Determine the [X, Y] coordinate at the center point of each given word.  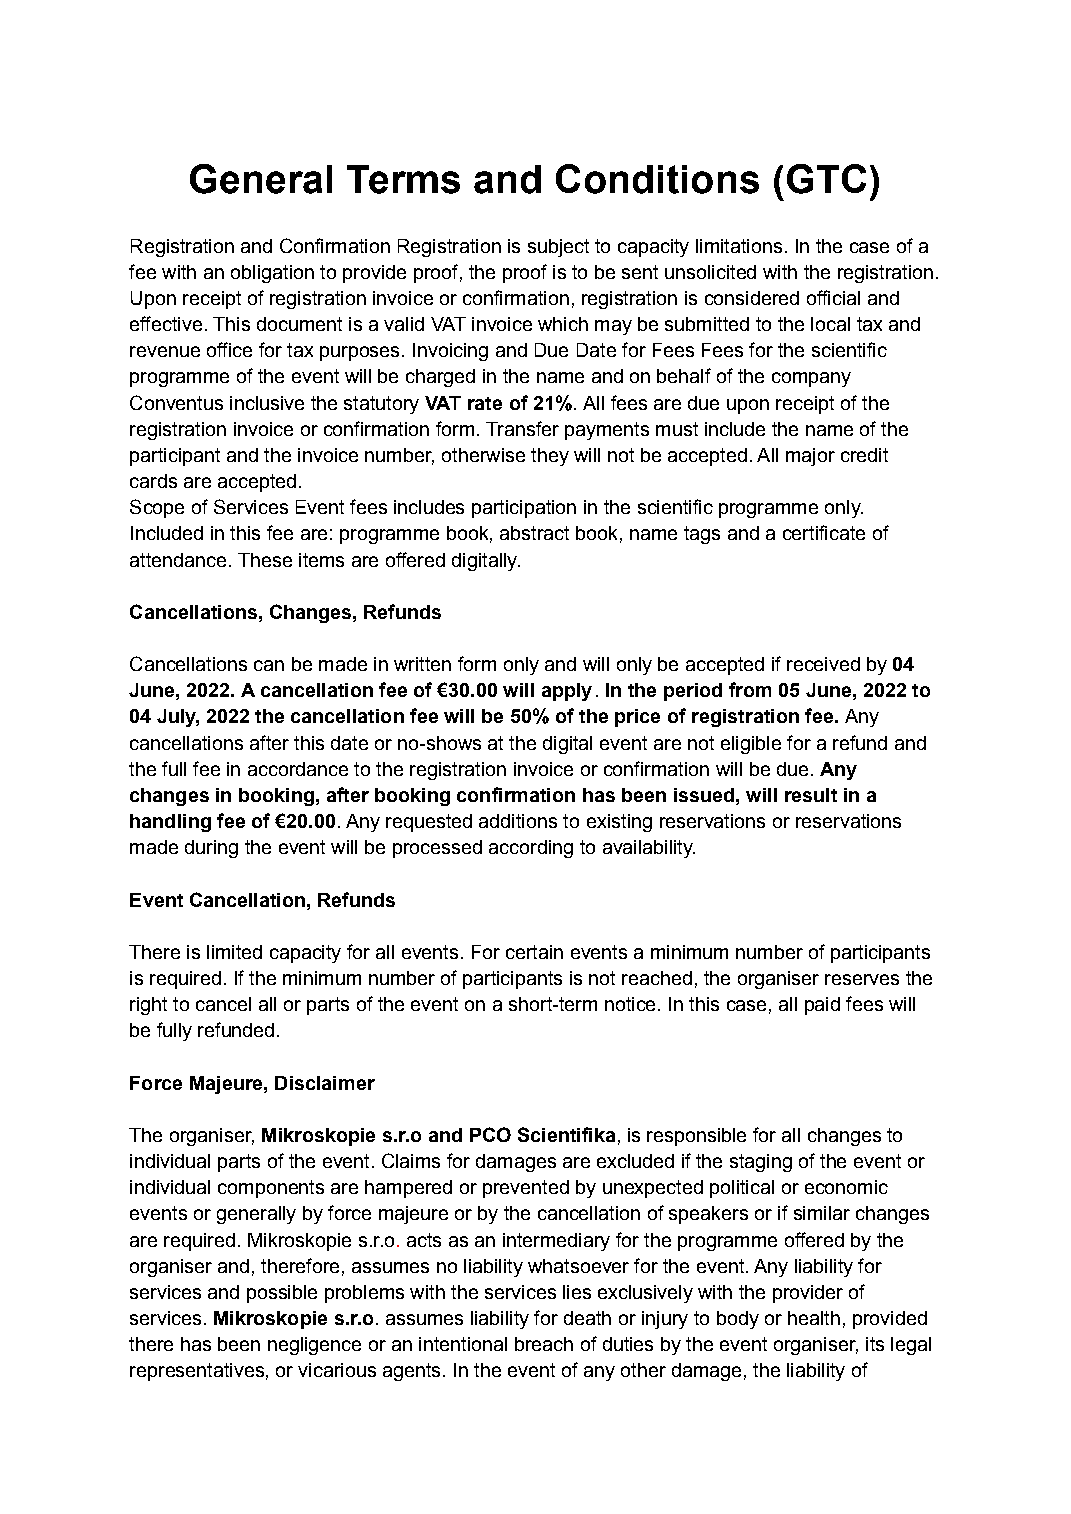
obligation [272, 274]
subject [558, 248]
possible [282, 1294]
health [814, 1318]
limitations [739, 246]
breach [544, 1344]
